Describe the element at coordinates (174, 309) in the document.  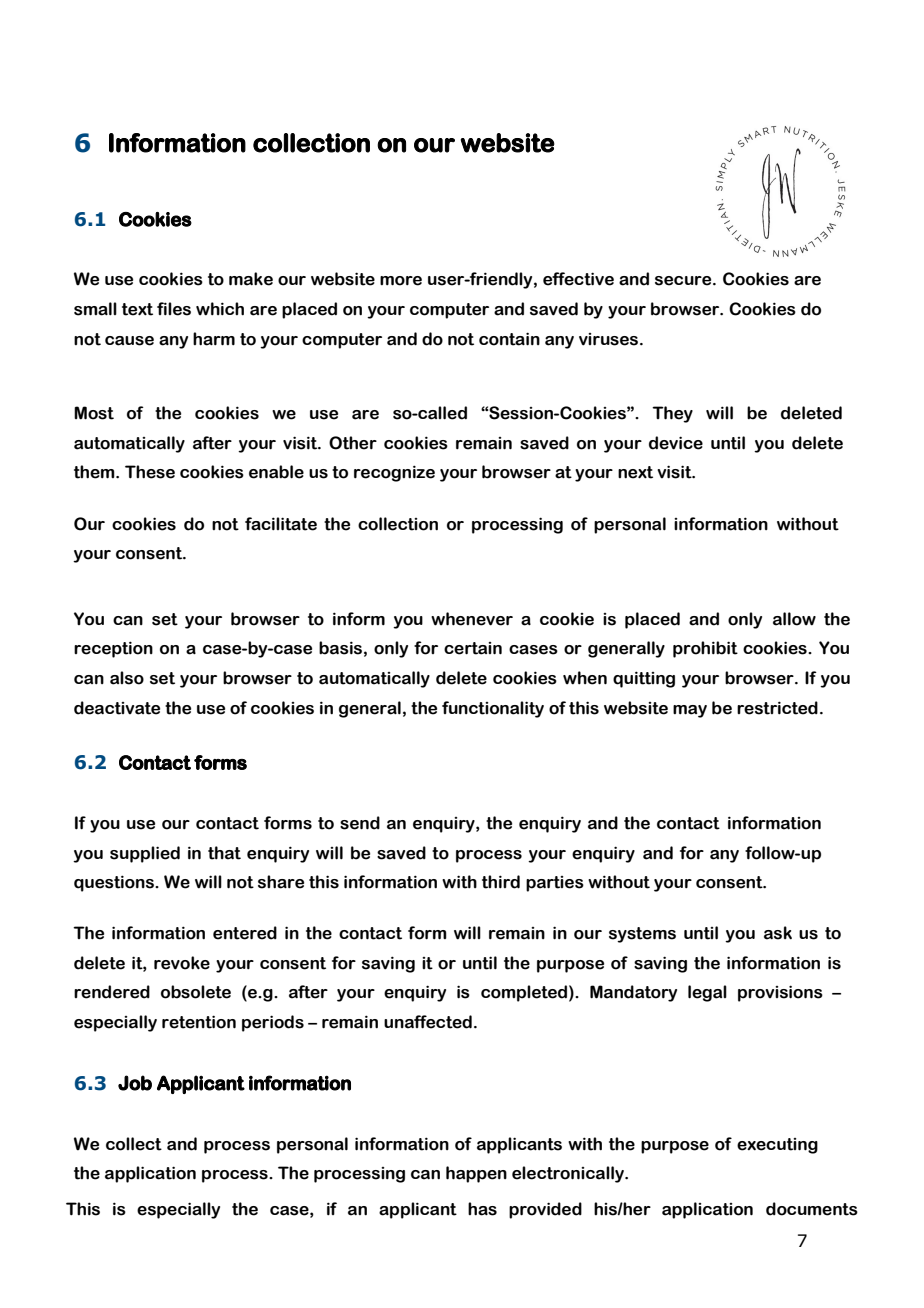
I see `files` at that location.
